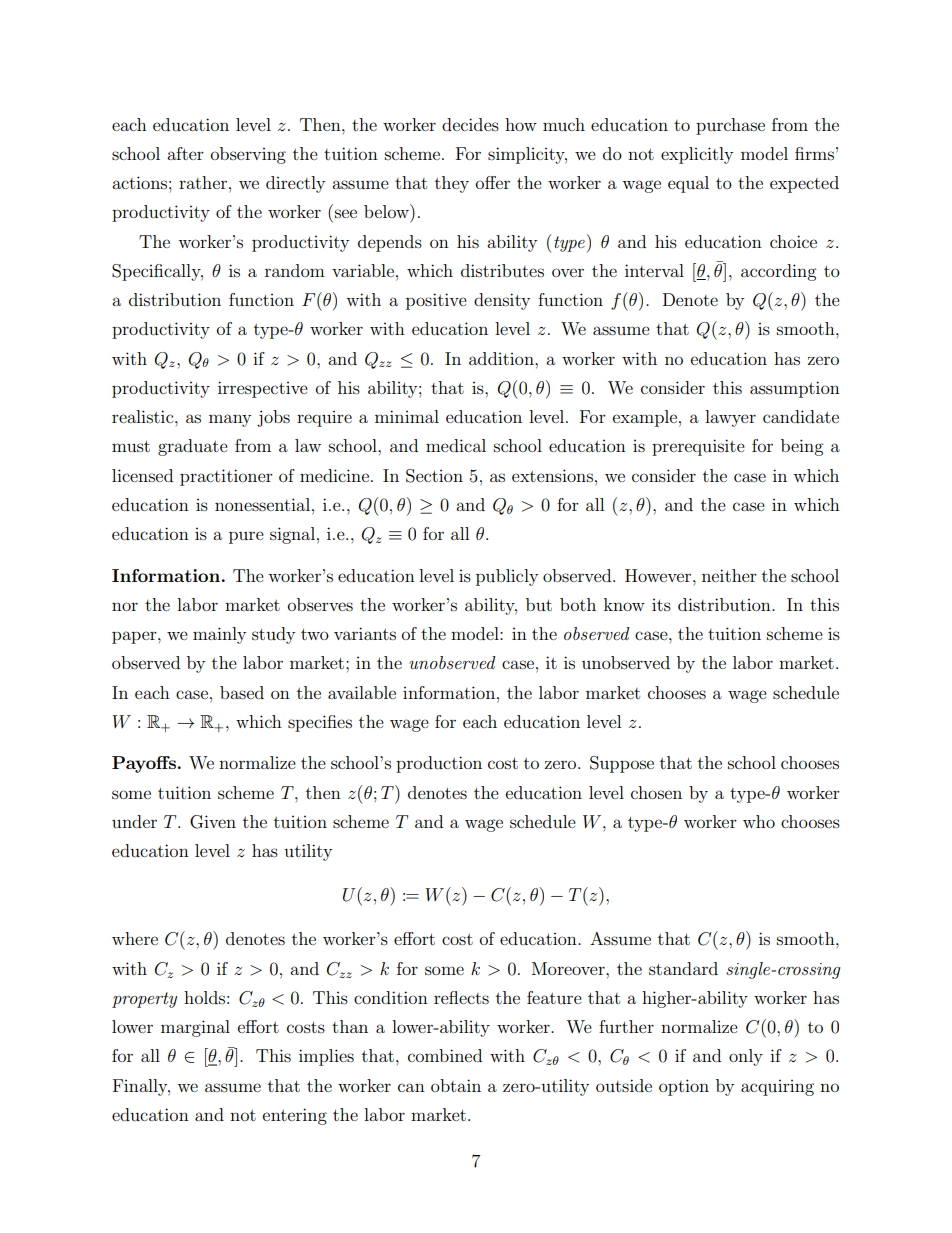  I want to click on Suppose, so click(622, 764).
